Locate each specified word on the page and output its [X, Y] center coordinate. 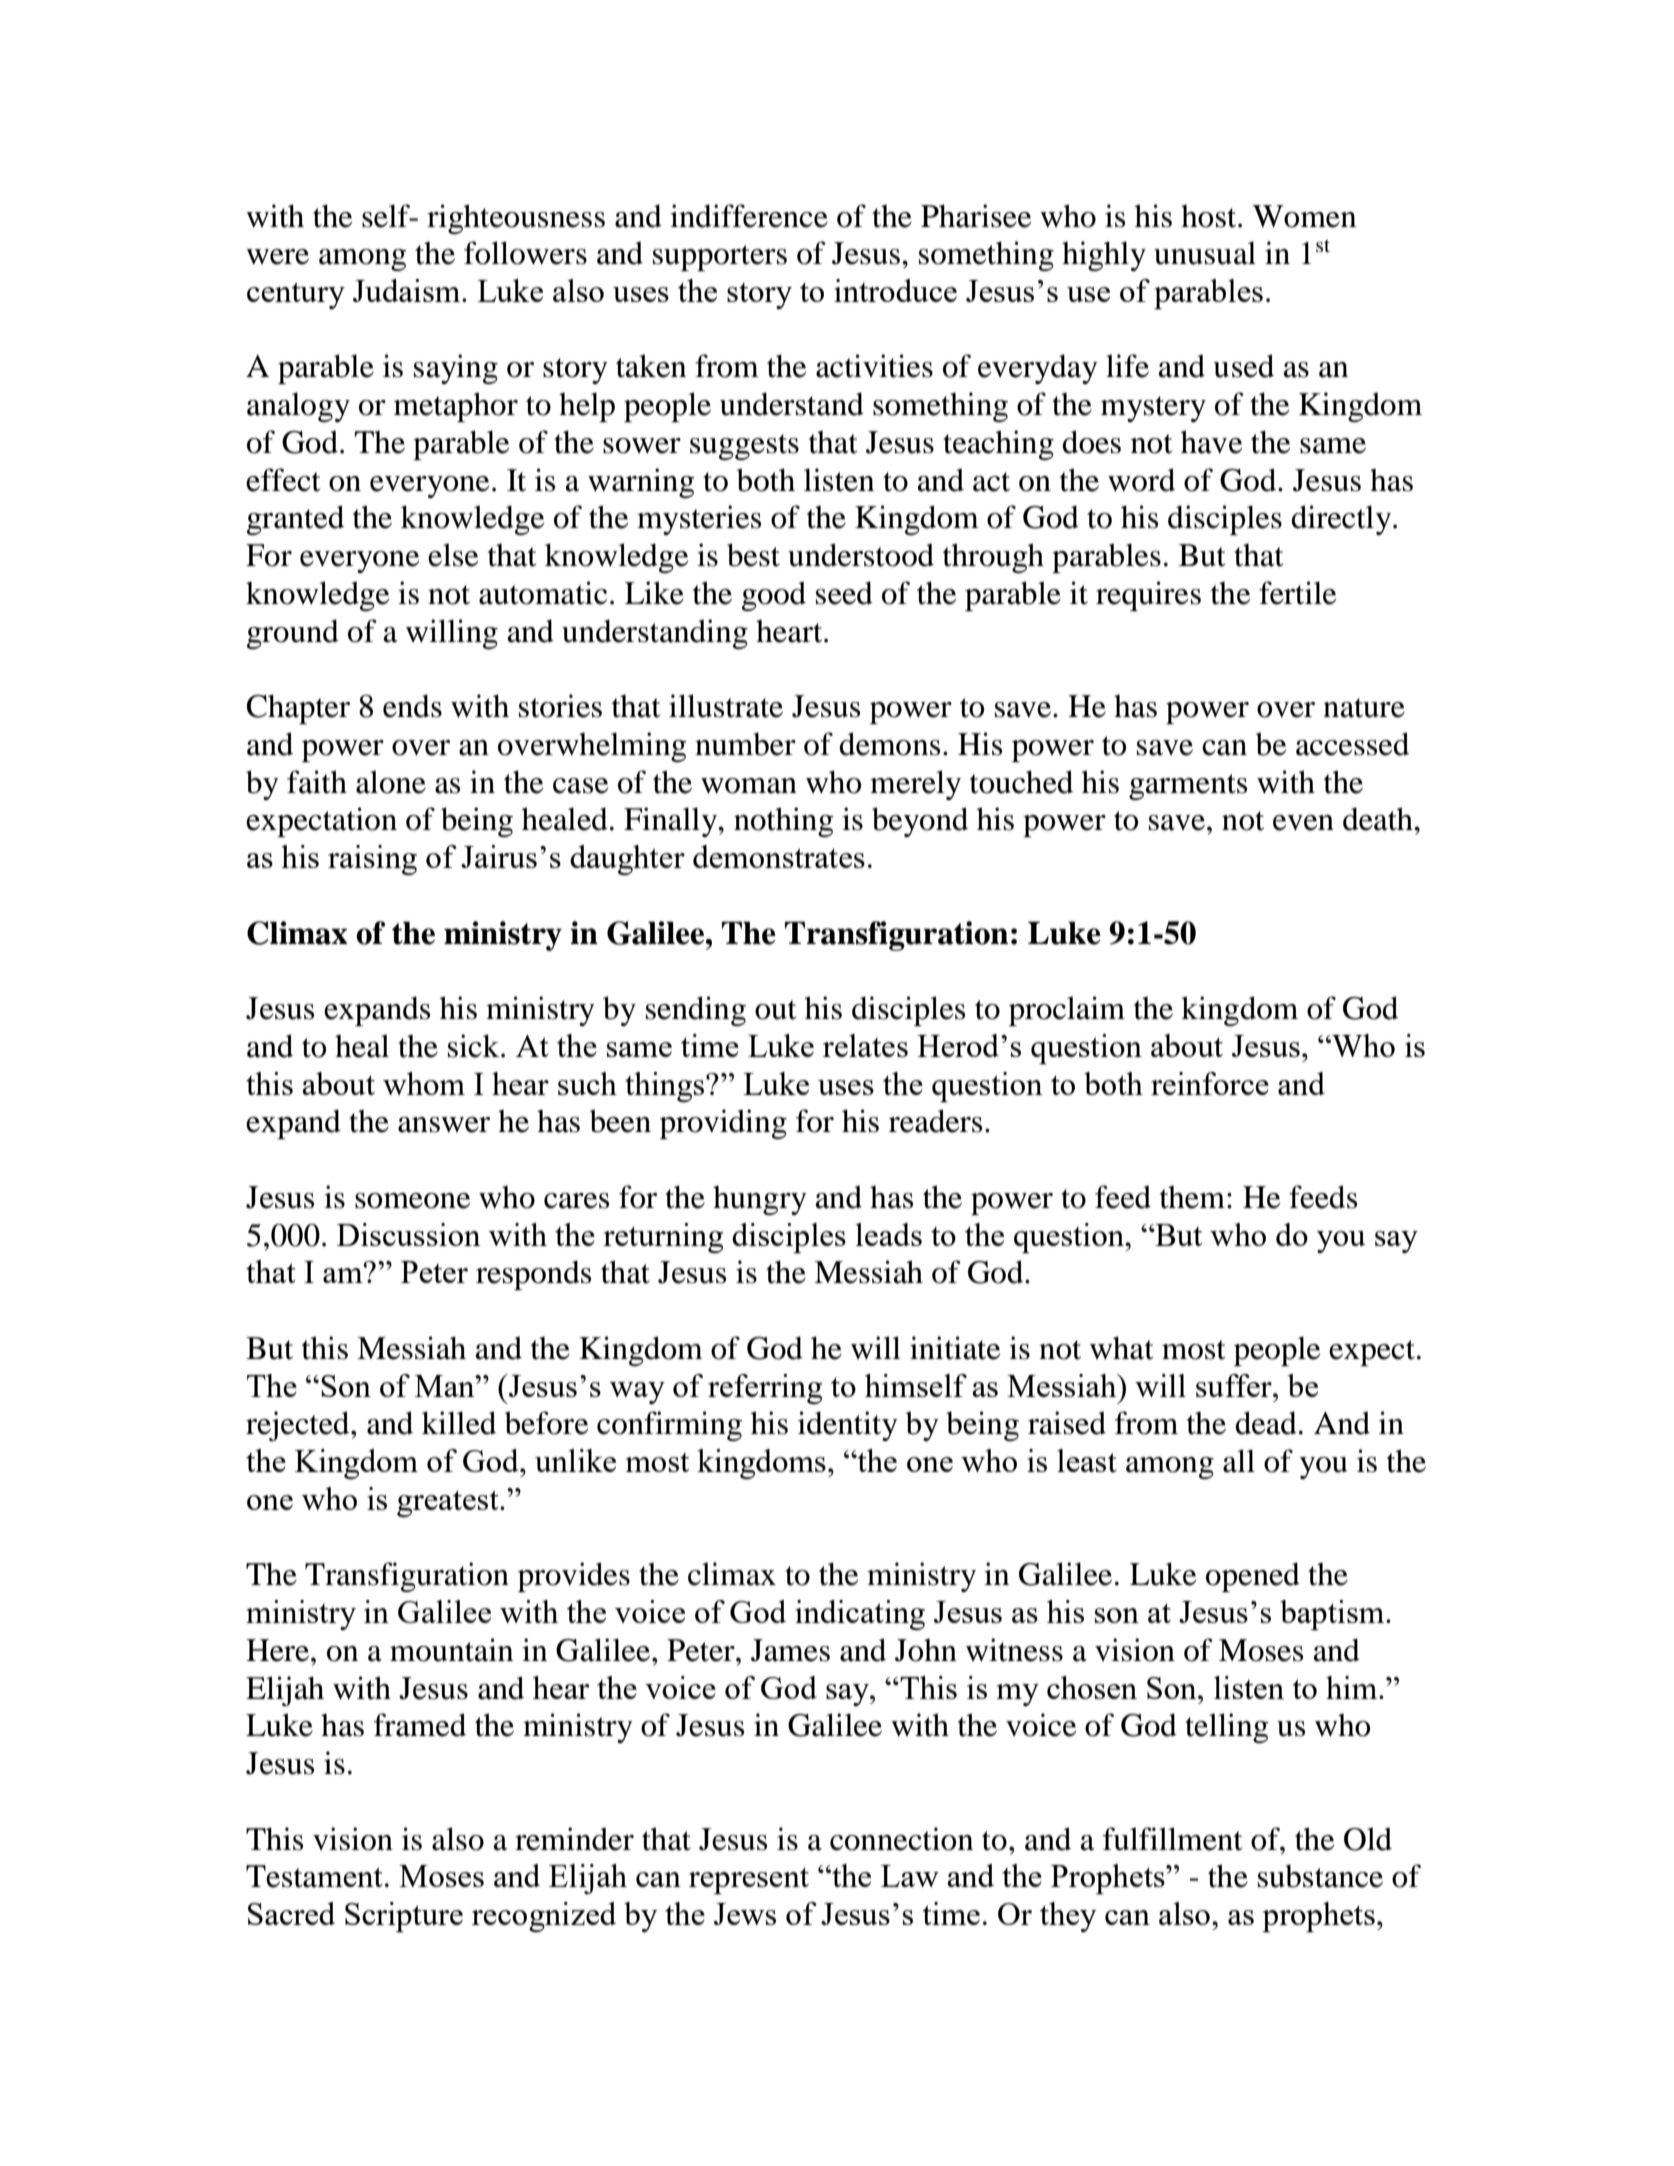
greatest [449, 1503]
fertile [1297, 593]
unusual [1205, 253]
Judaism [408, 290]
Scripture [404, 1917]
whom [424, 1083]
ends [412, 706]
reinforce [1210, 1083]
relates [865, 1045]
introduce [895, 290]
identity [848, 1426]
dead [1266, 1423]
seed [844, 593]
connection [901, 1839]
